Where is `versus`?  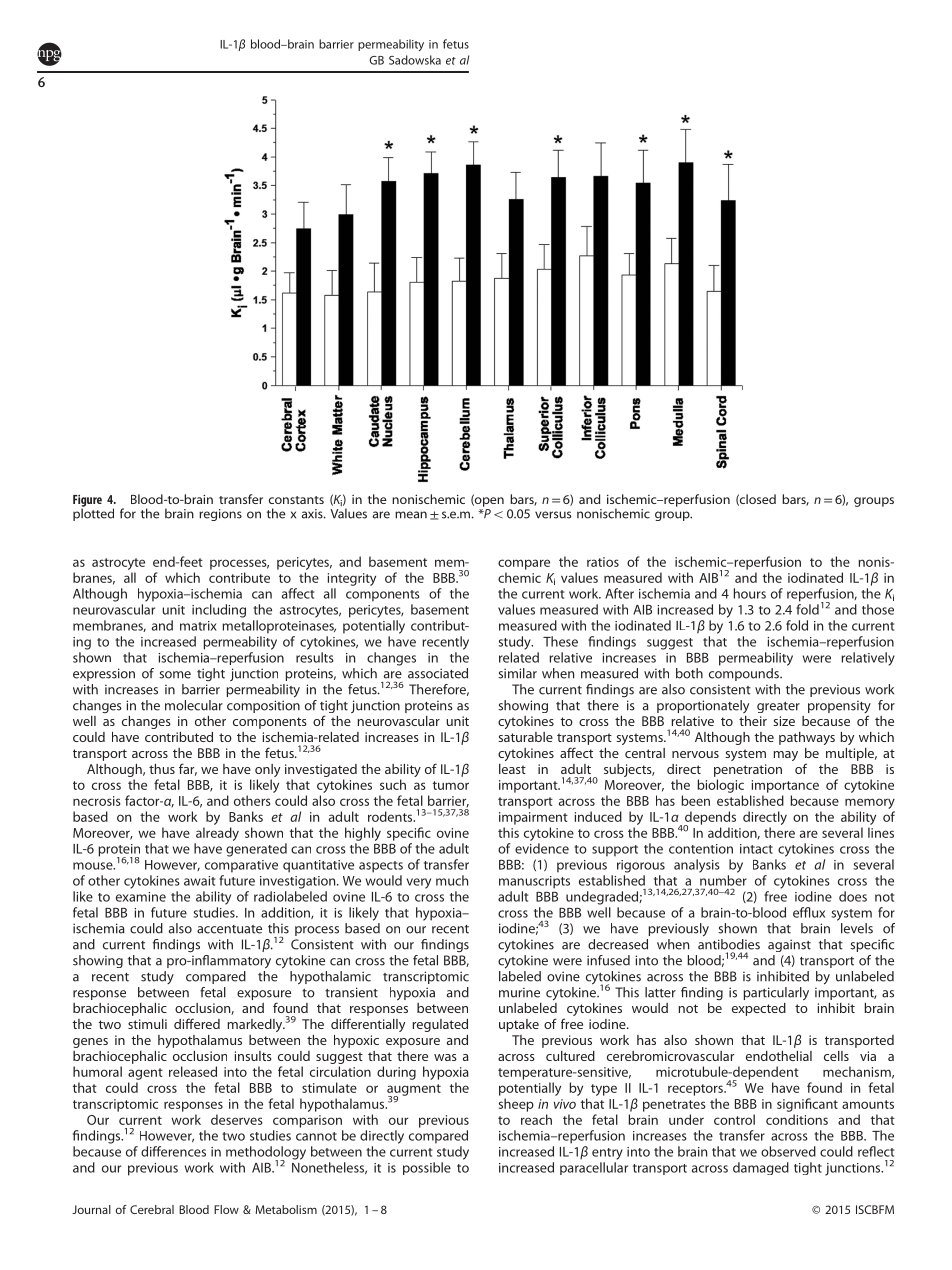 versus is located at coordinates (553, 515).
